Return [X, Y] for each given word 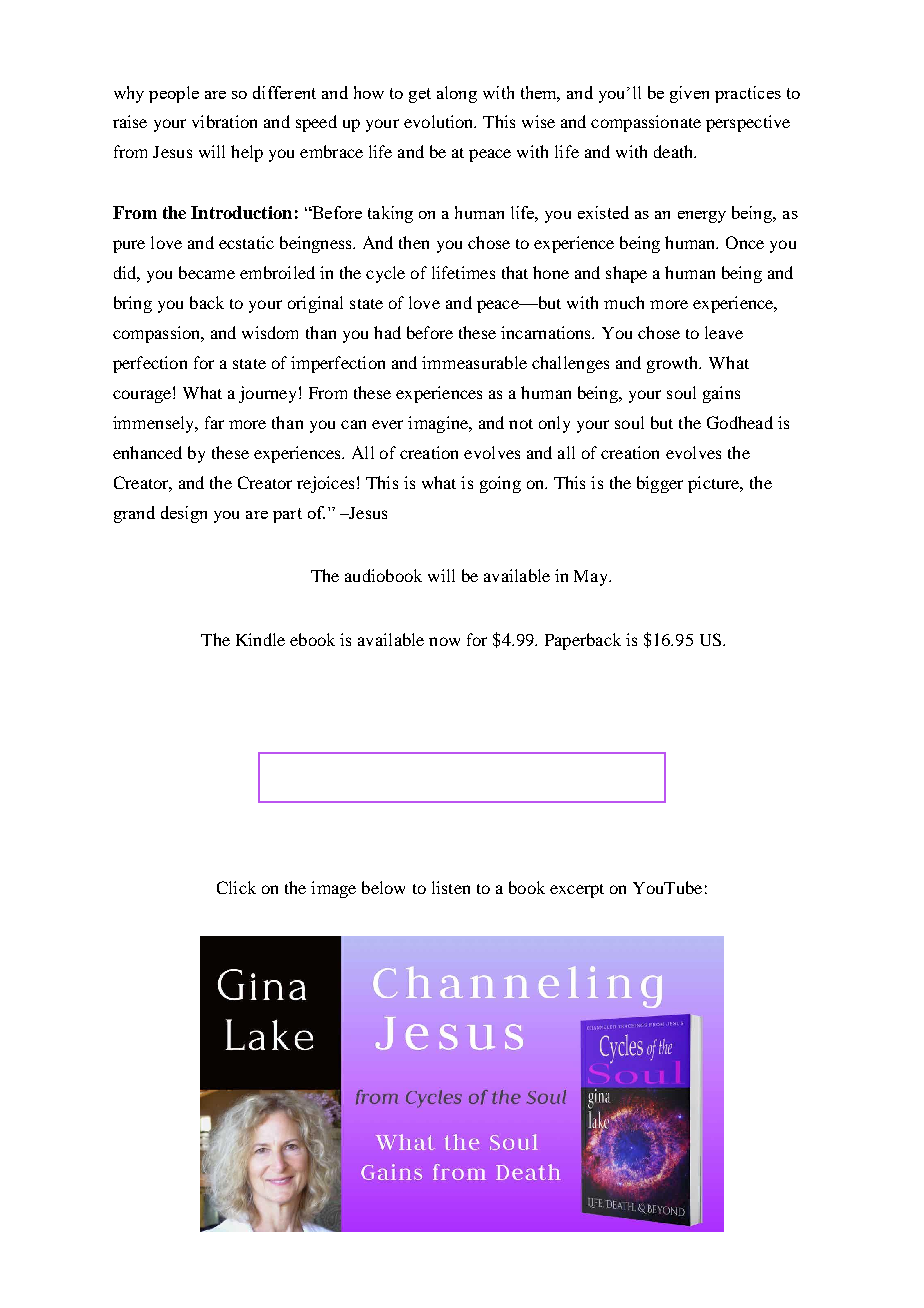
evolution [440, 121]
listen [451, 887]
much [624, 302]
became [207, 272]
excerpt [577, 891]
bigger [660, 484]
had [387, 332]
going [500, 484]
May [592, 578]
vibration [224, 121]
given [689, 94]
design [184, 514]
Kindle [260, 639]
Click [236, 887]
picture [715, 484]
